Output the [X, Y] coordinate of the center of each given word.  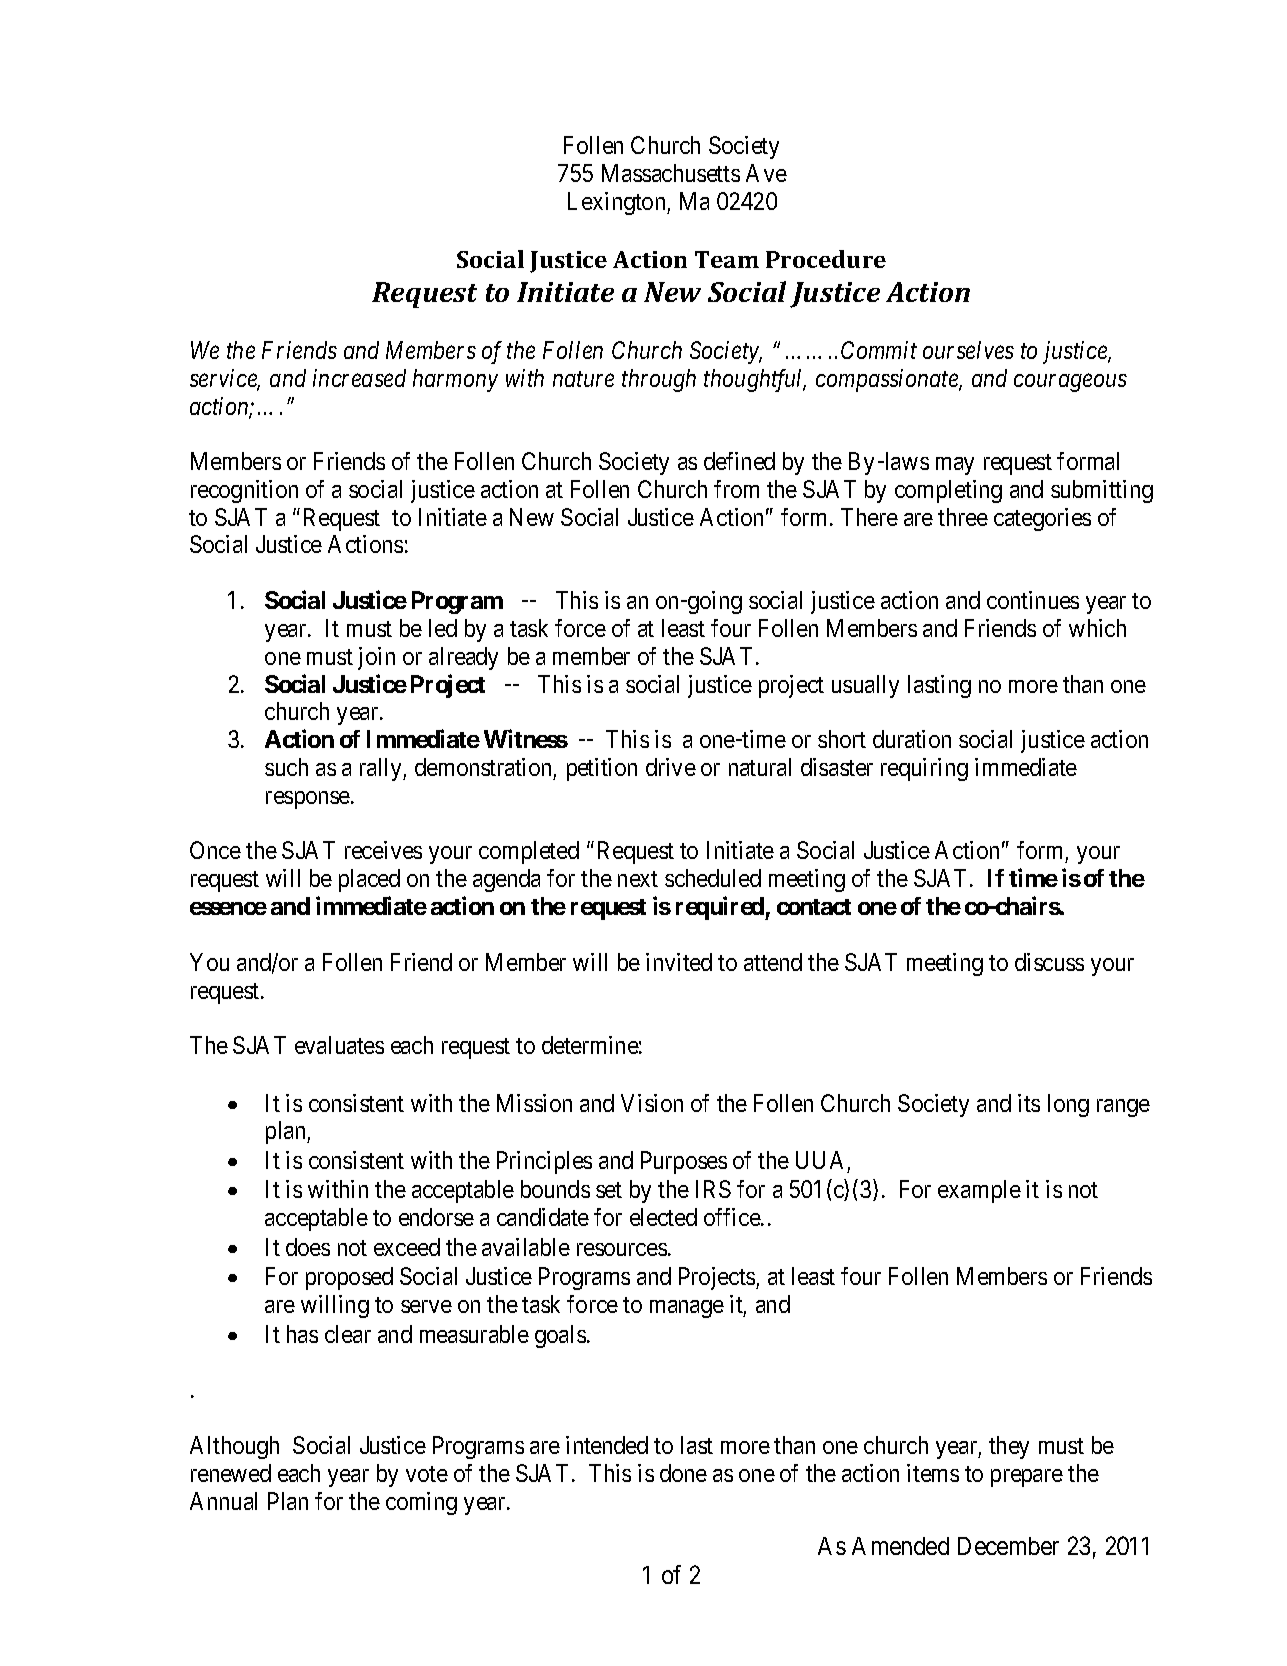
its [1029, 1103]
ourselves [968, 350]
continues [1033, 600]
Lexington [618, 203]
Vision [652, 1103]
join [376, 658]
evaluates [339, 1045]
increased [359, 378]
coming [421, 1503]
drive [671, 767]
